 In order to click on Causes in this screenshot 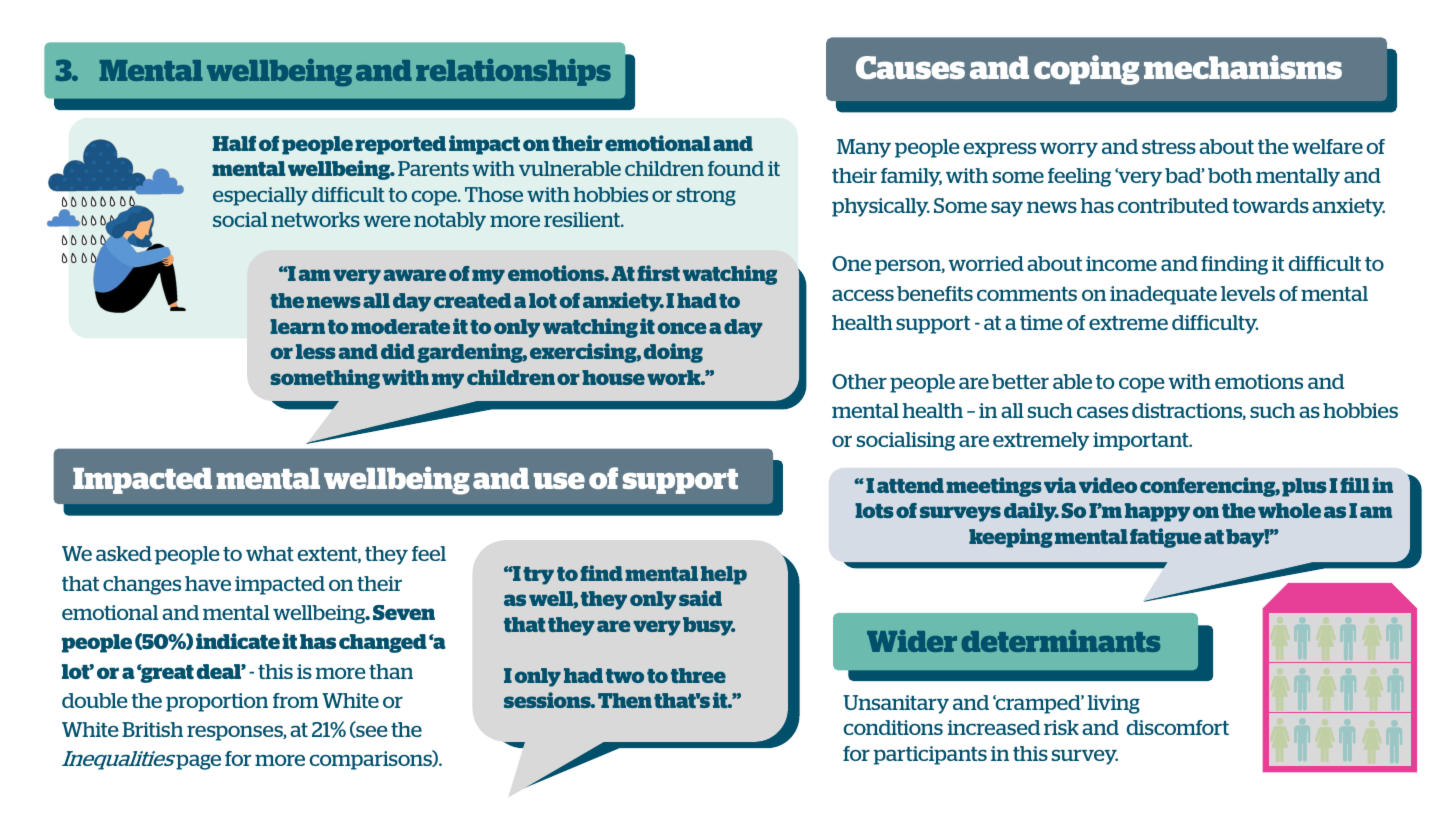, I will do `click(910, 67)`.
